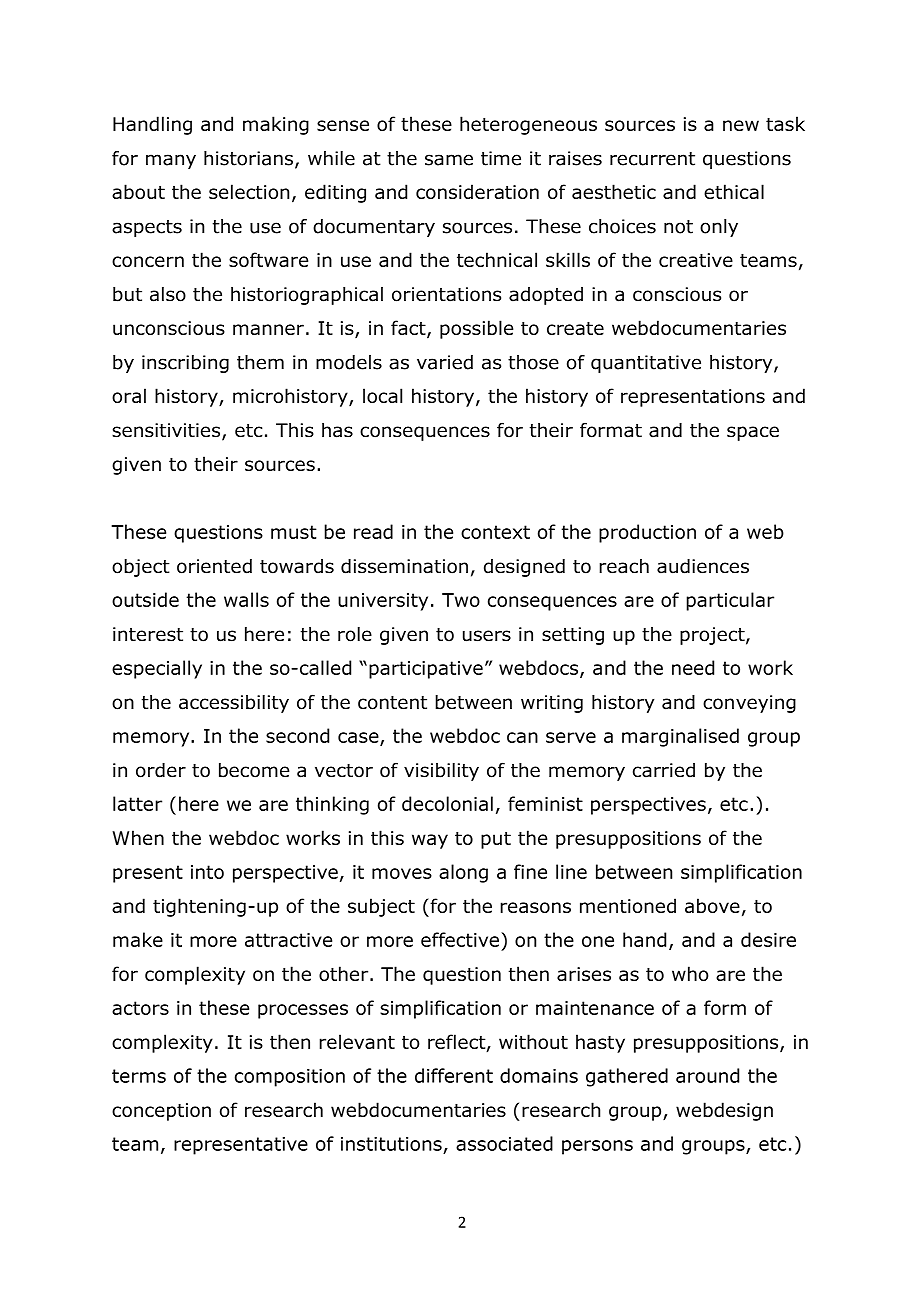  What do you see at coordinates (487, 636) in the page?
I see `users` at bounding box center [487, 636].
